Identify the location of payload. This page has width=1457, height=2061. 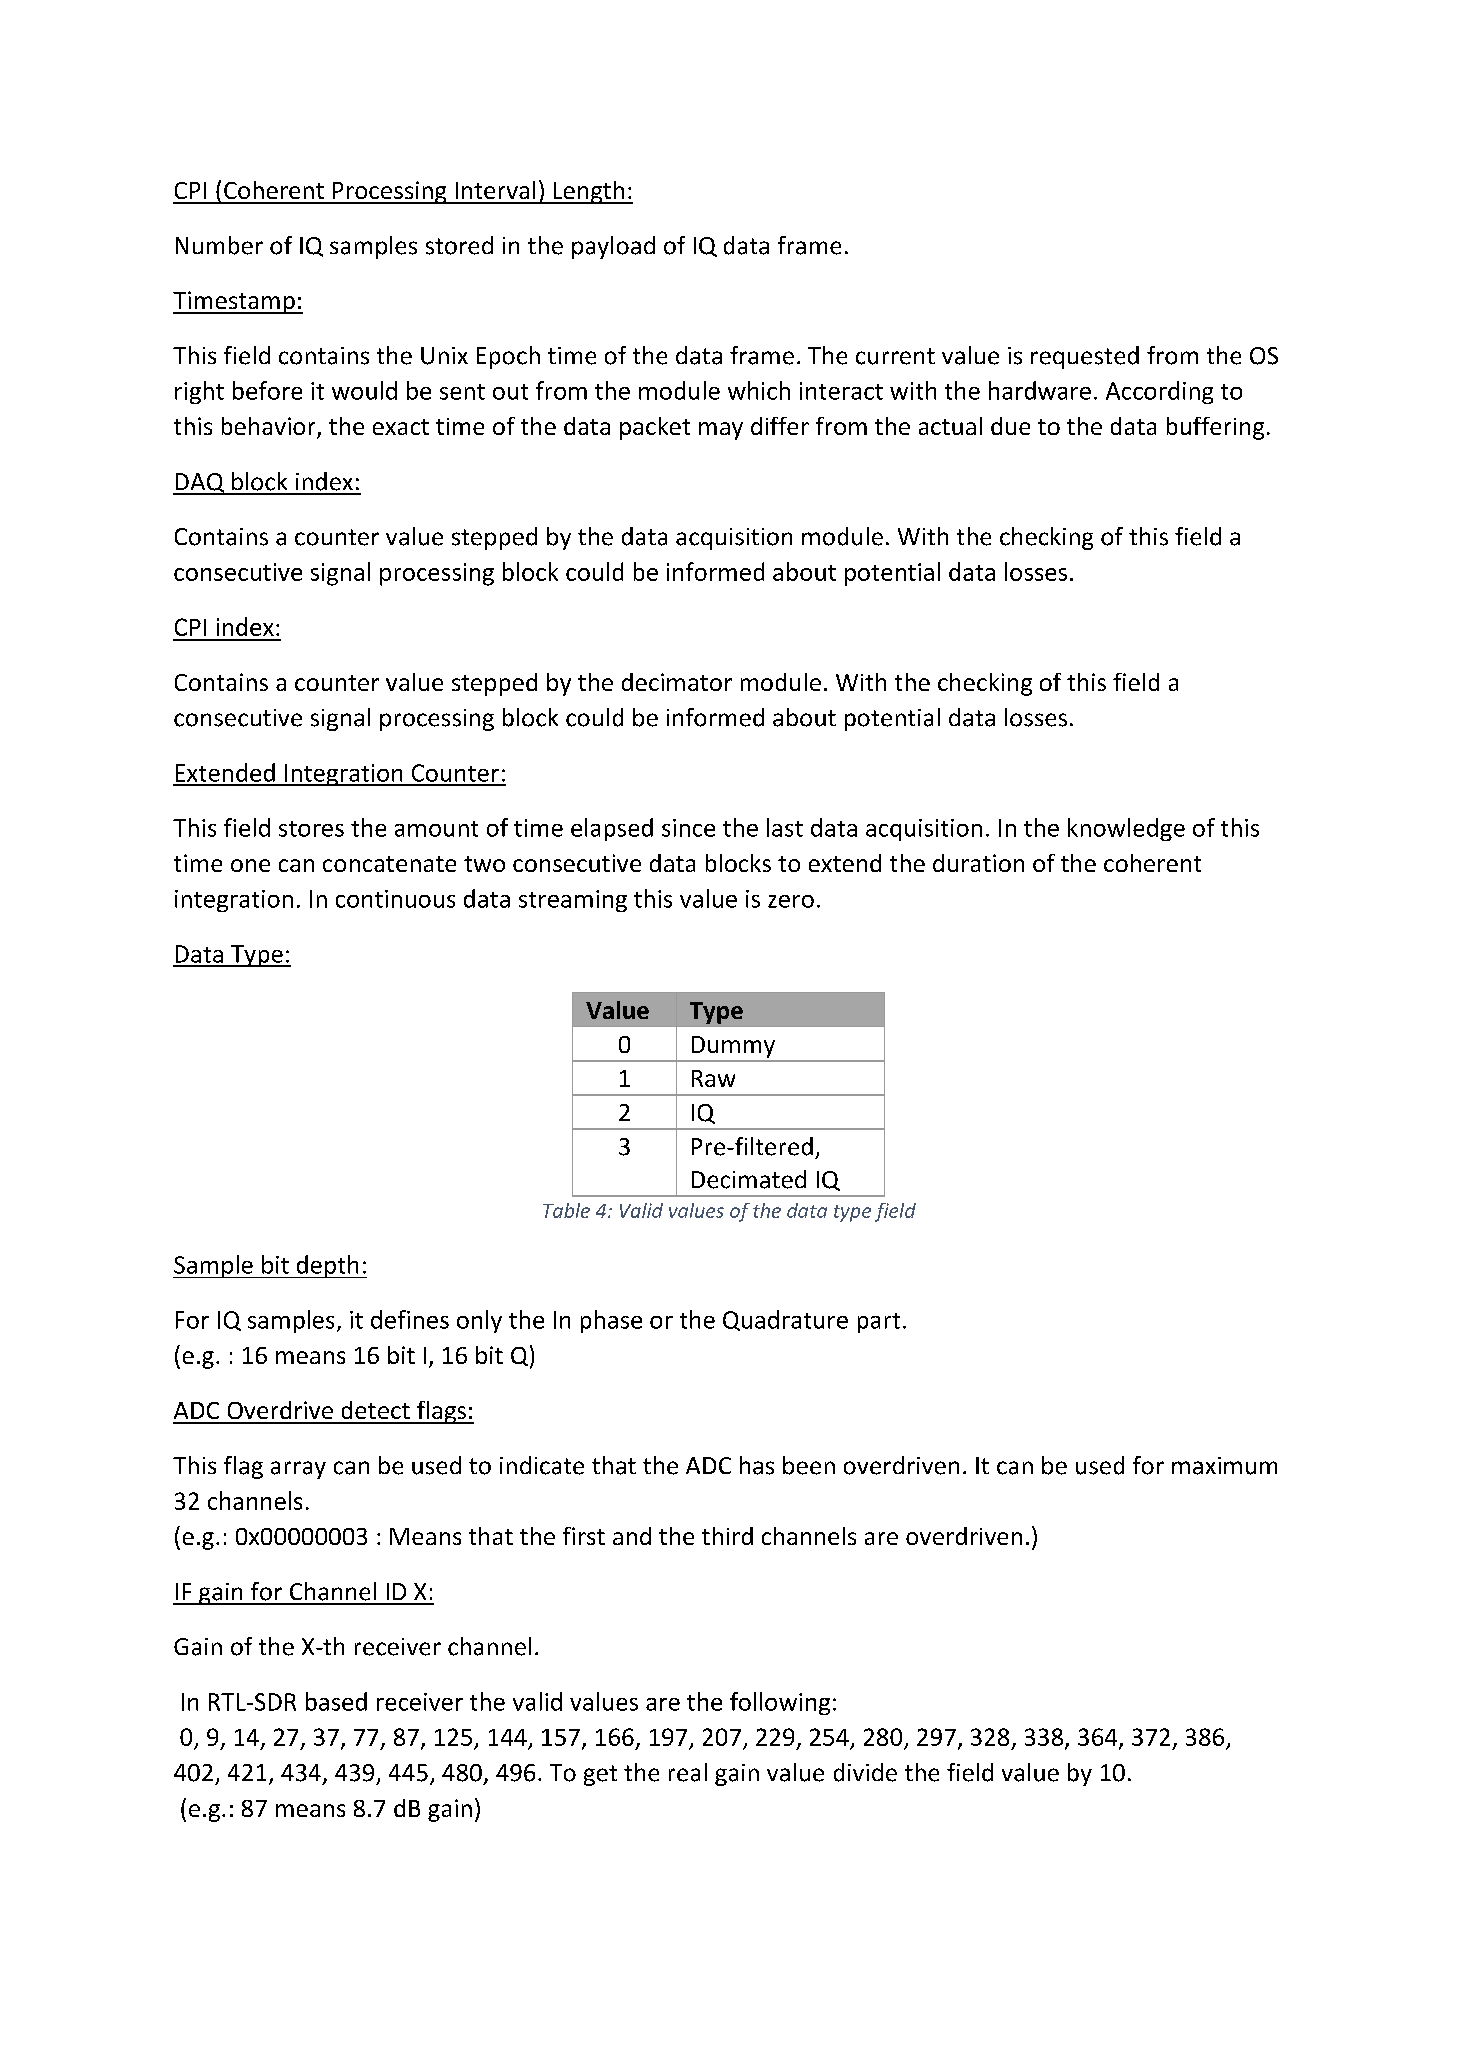
(613, 247).
